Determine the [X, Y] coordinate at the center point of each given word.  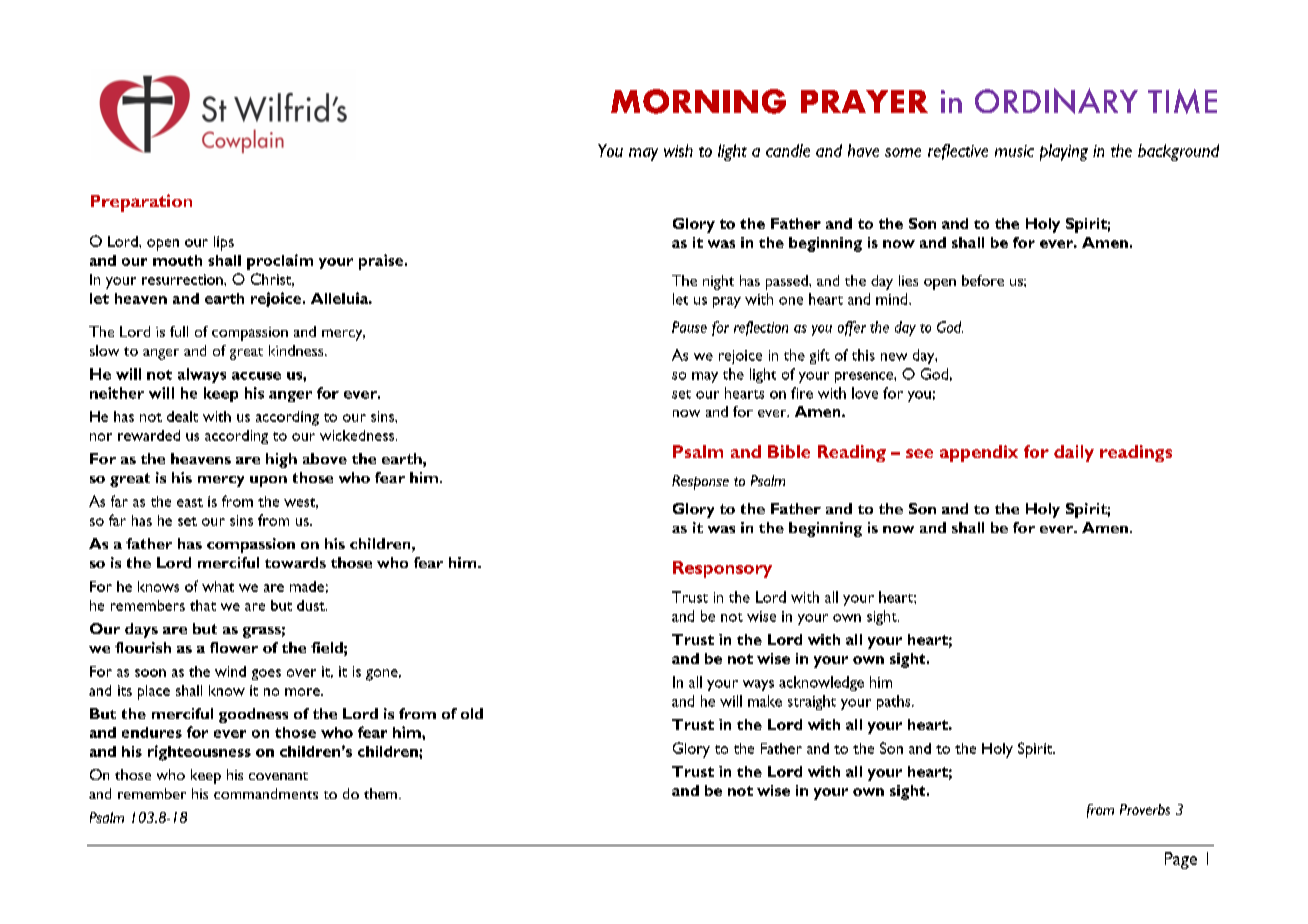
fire [802, 393]
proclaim [280, 262]
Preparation [141, 203]
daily [1074, 453]
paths [895, 702]
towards [295, 562]
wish [678, 150]
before [983, 280]
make [765, 701]
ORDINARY [1056, 101]
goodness [253, 715]
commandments [266, 793]
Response [700, 482]
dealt [182, 416]
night [718, 282]
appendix [979, 453]
